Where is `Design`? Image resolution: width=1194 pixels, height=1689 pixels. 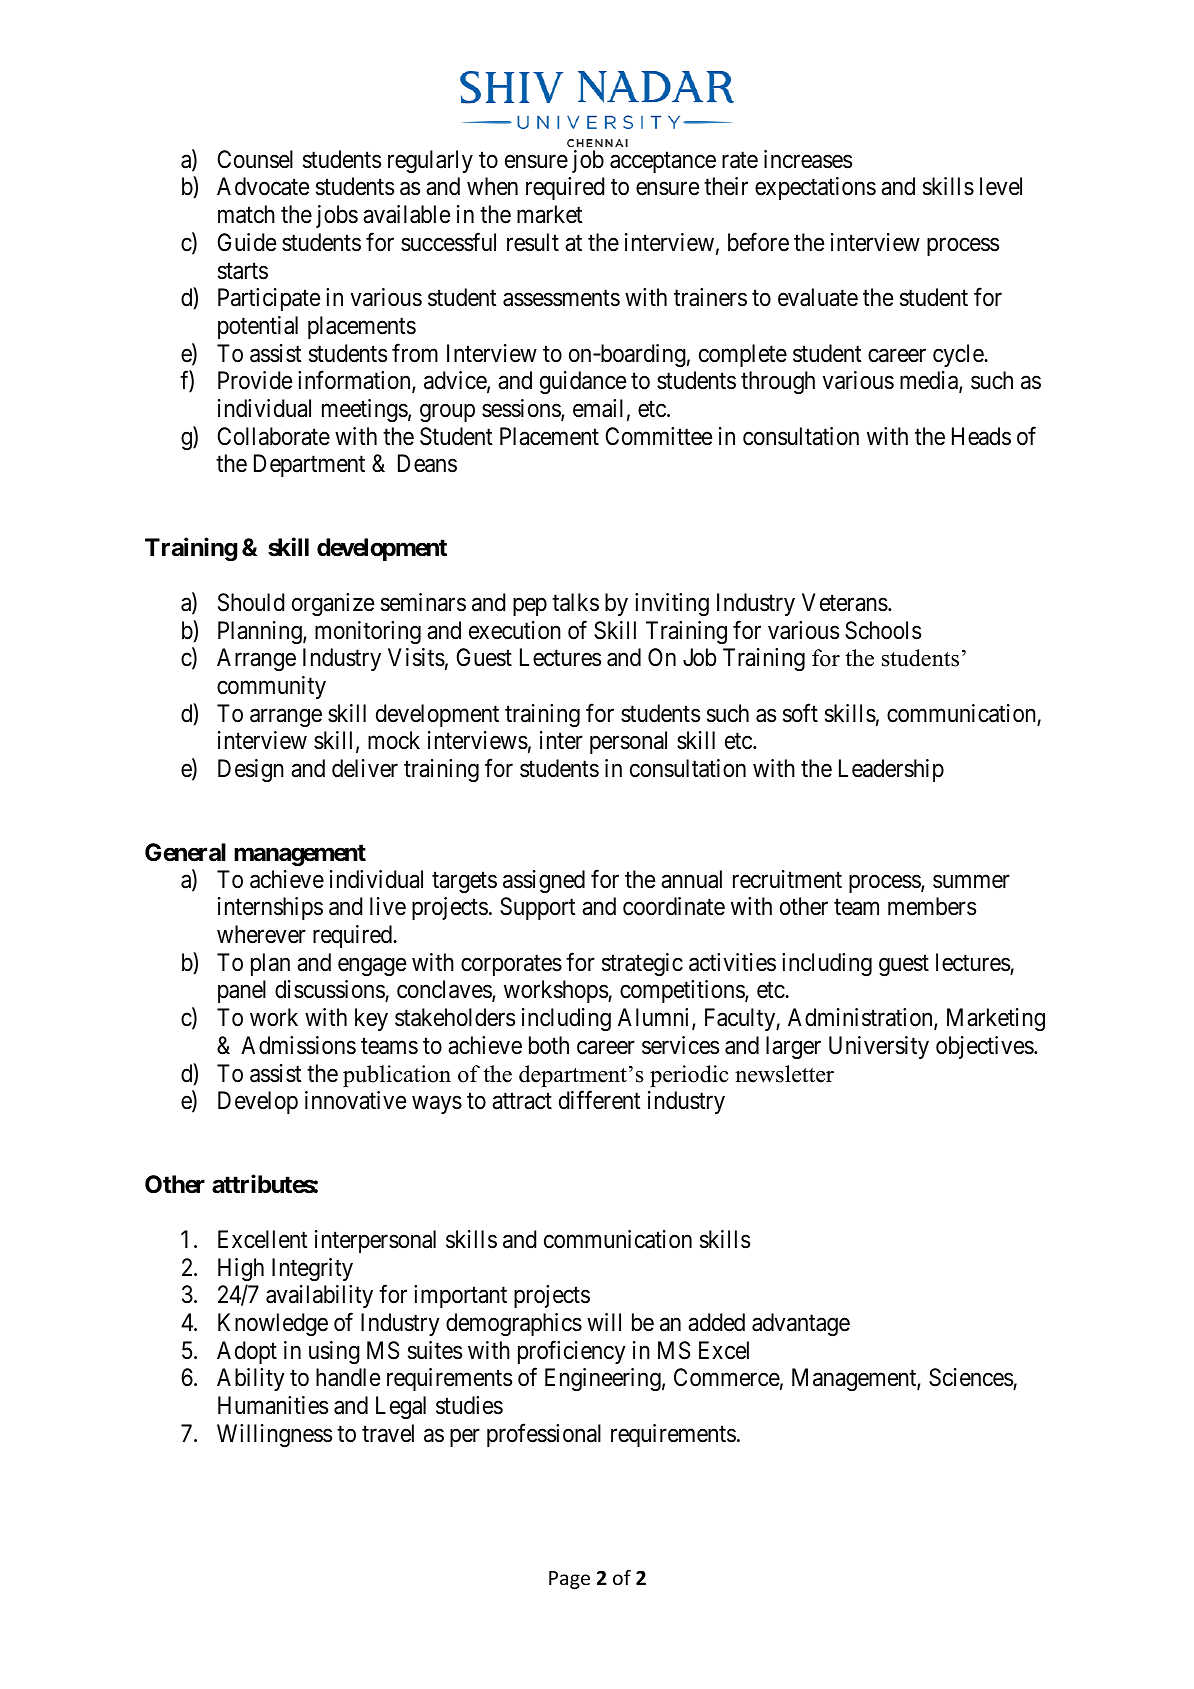 Design is located at coordinates (251, 770).
